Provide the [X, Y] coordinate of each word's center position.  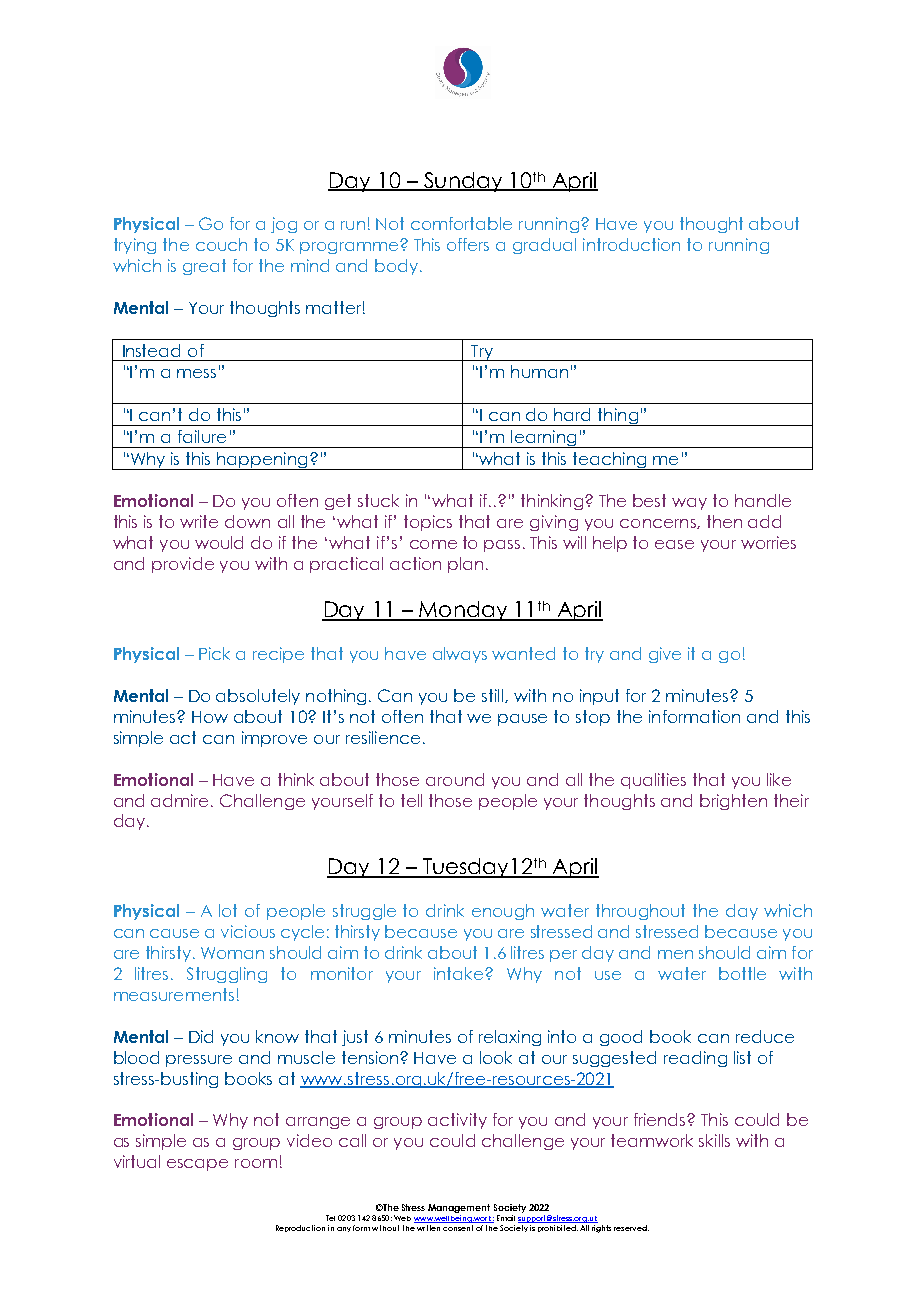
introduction [631, 244]
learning [544, 439]
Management [459, 1210]
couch [221, 244]
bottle [742, 973]
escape [197, 1165]
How [210, 717]
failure [202, 436]
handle [763, 500]
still [494, 696]
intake [460, 973]
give [665, 655]
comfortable [461, 223]
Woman [232, 953]
